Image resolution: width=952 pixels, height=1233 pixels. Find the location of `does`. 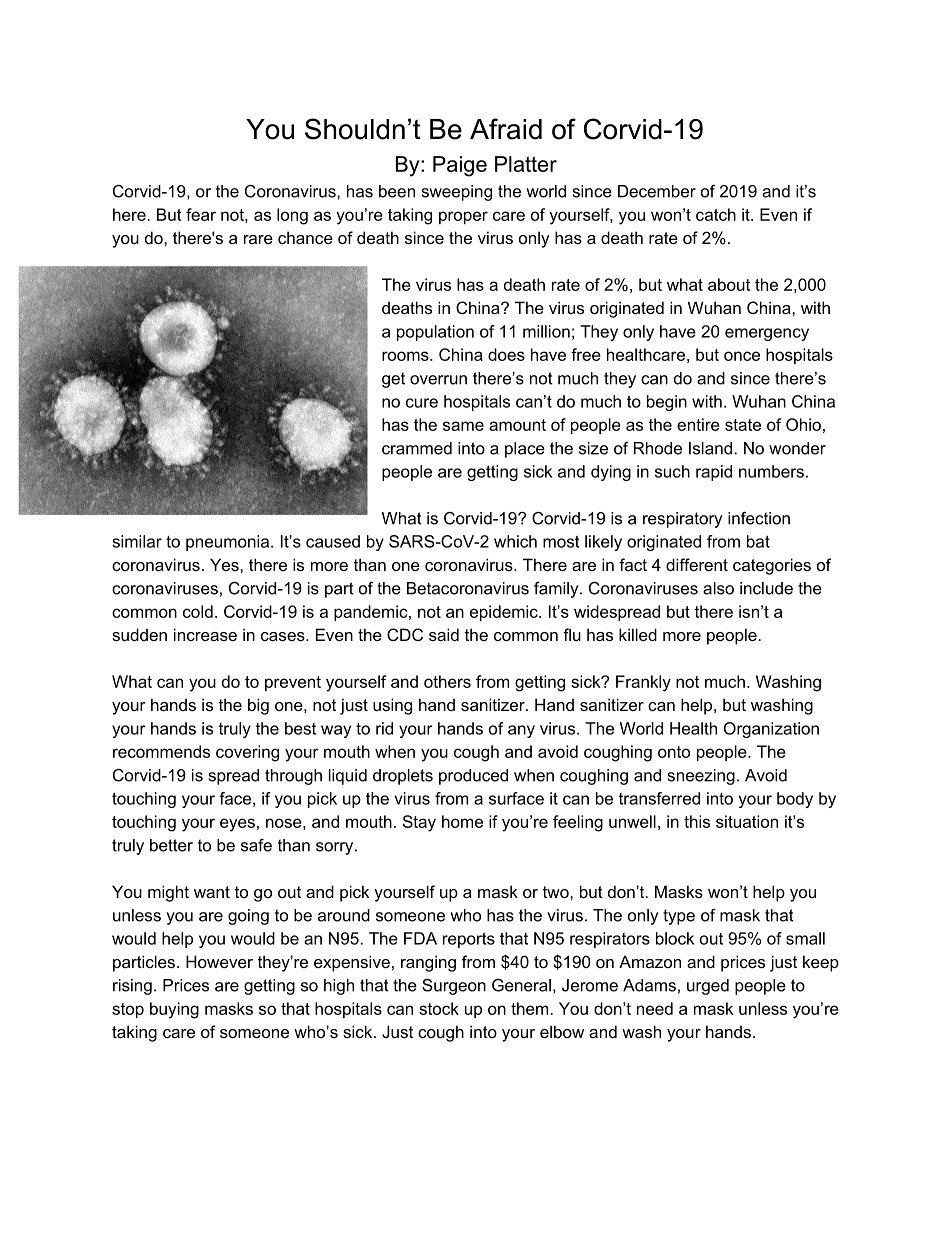

does is located at coordinates (506, 354).
